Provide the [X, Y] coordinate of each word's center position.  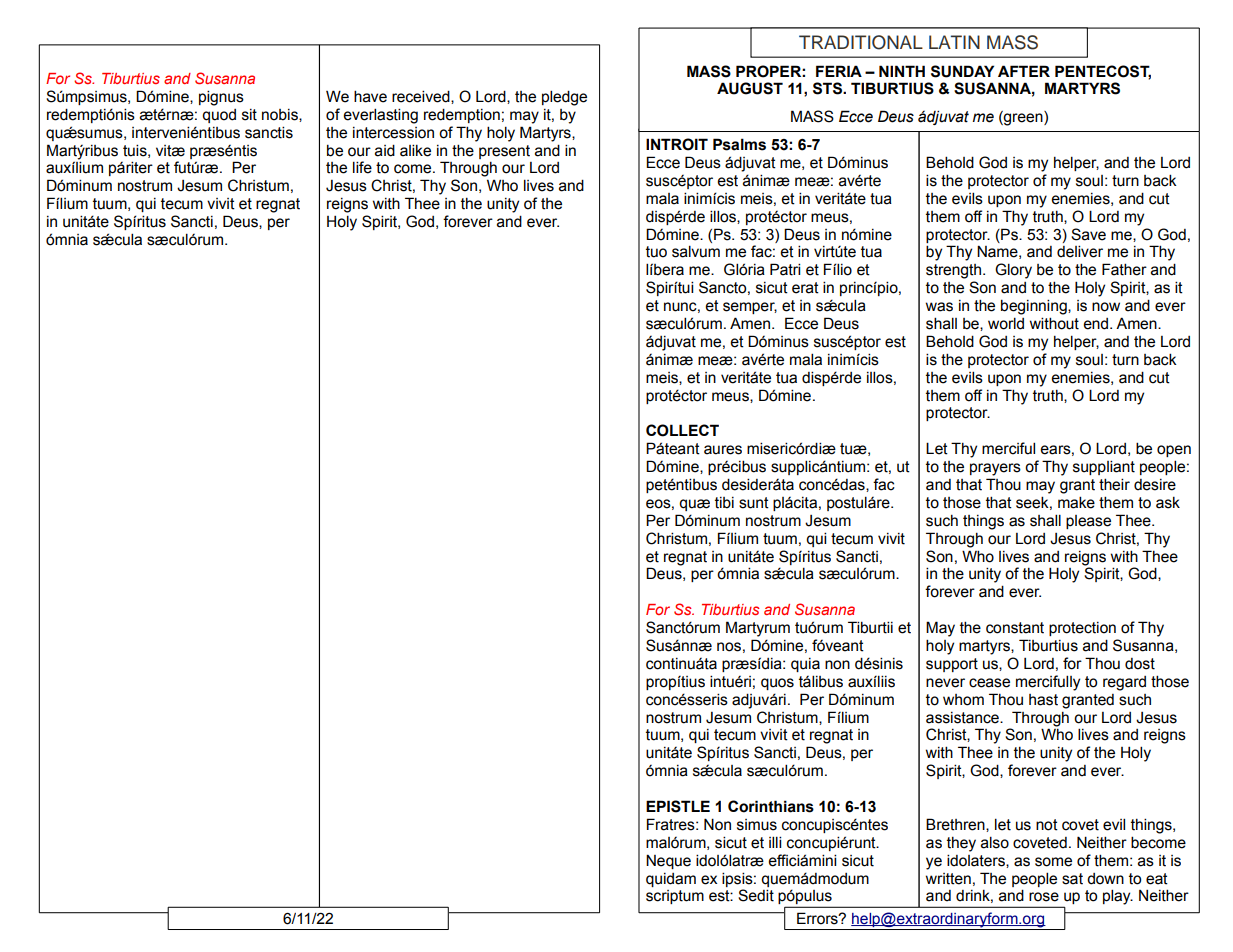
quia [805, 665]
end [1097, 324]
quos [777, 684]
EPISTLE [678, 806]
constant [1015, 628]
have [370, 96]
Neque [668, 861]
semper [750, 308]
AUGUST [750, 88]
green [1023, 118]
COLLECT [682, 430]
